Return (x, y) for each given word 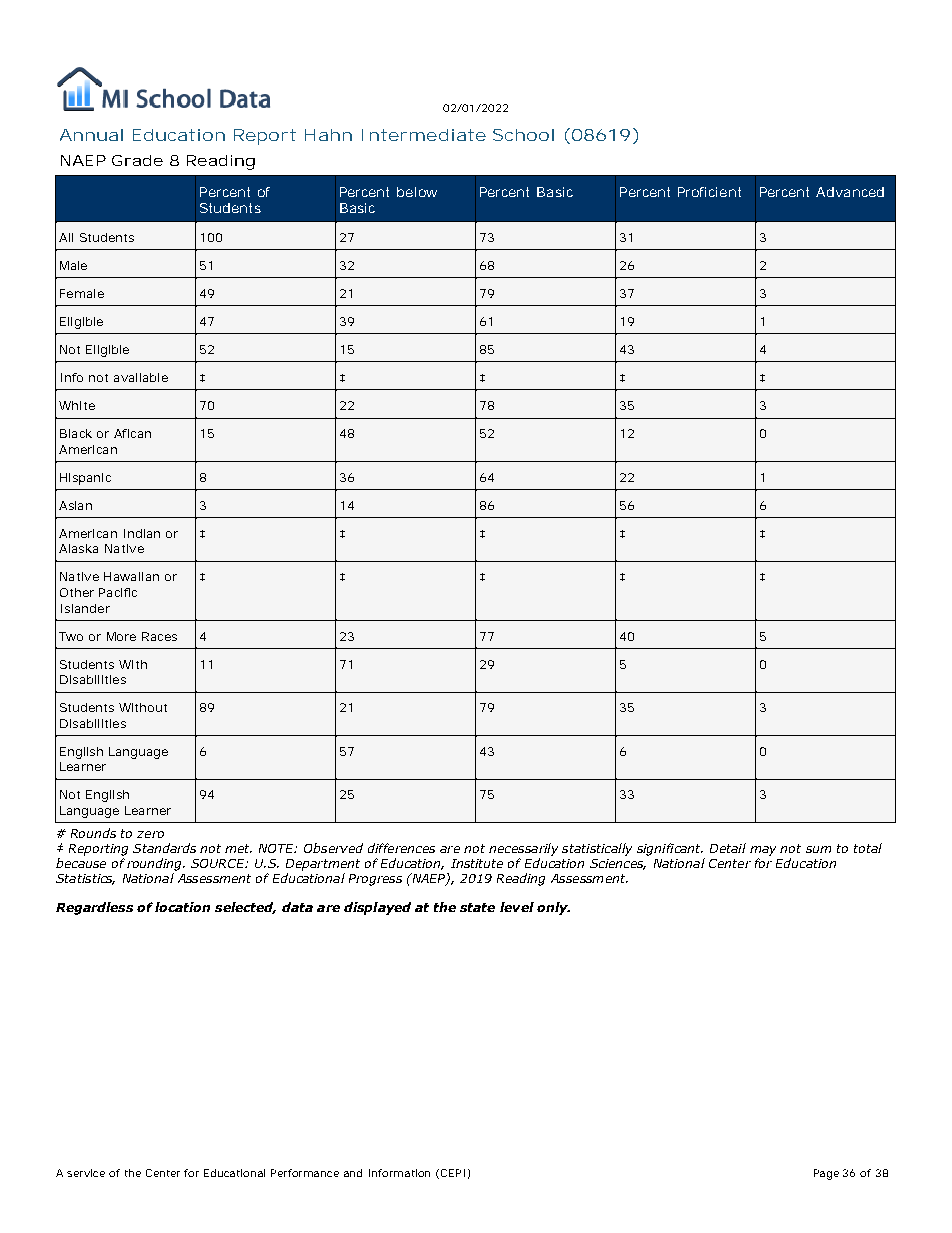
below (417, 192)
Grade (137, 160)
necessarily (523, 849)
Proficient (709, 192)
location (182, 907)
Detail (728, 848)
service (86, 1173)
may (763, 851)
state (477, 907)
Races (159, 636)
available (141, 377)
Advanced (850, 192)
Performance (305, 1173)
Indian (142, 533)
